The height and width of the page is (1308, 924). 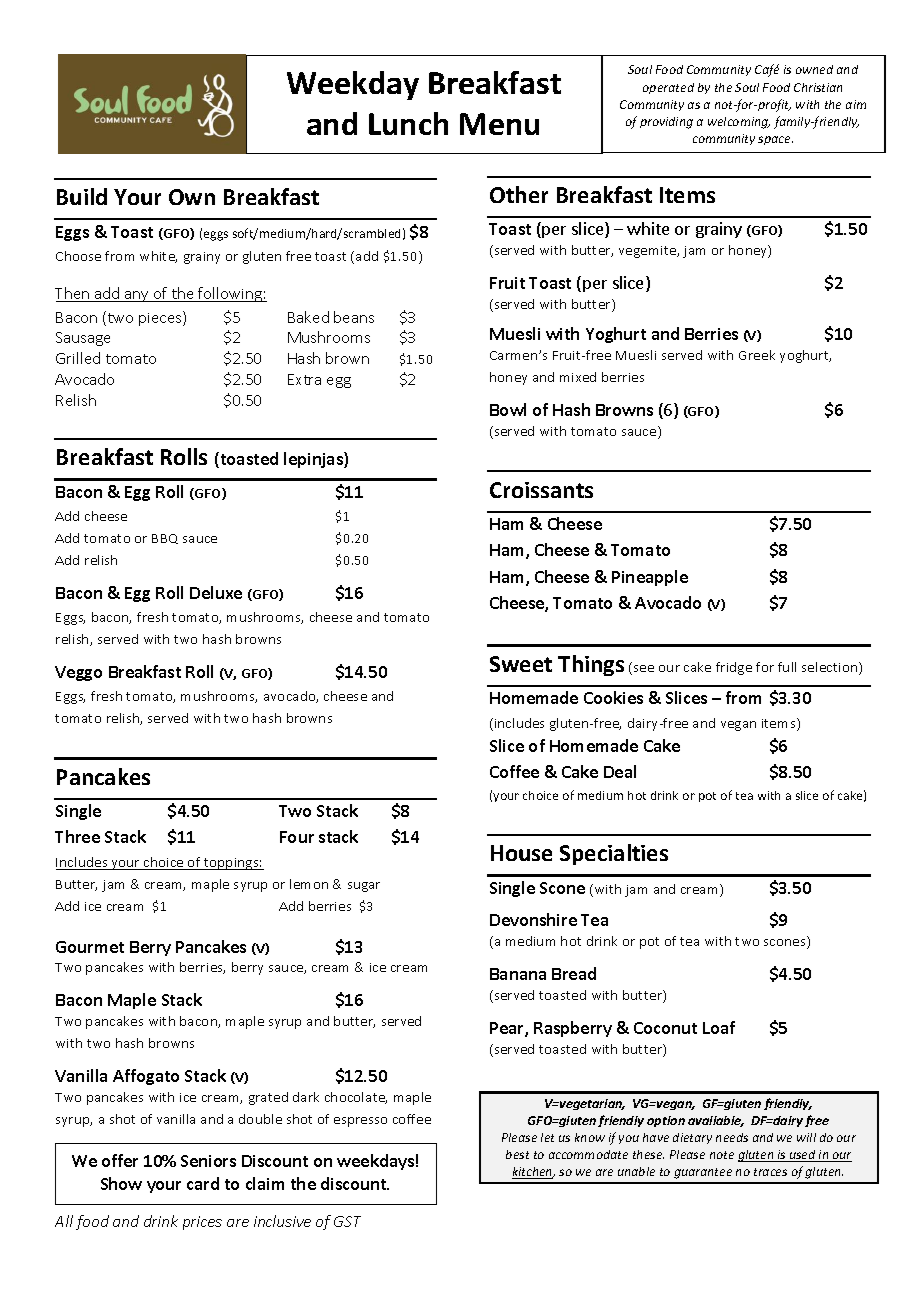 I want to click on Build, so click(x=82, y=196).
